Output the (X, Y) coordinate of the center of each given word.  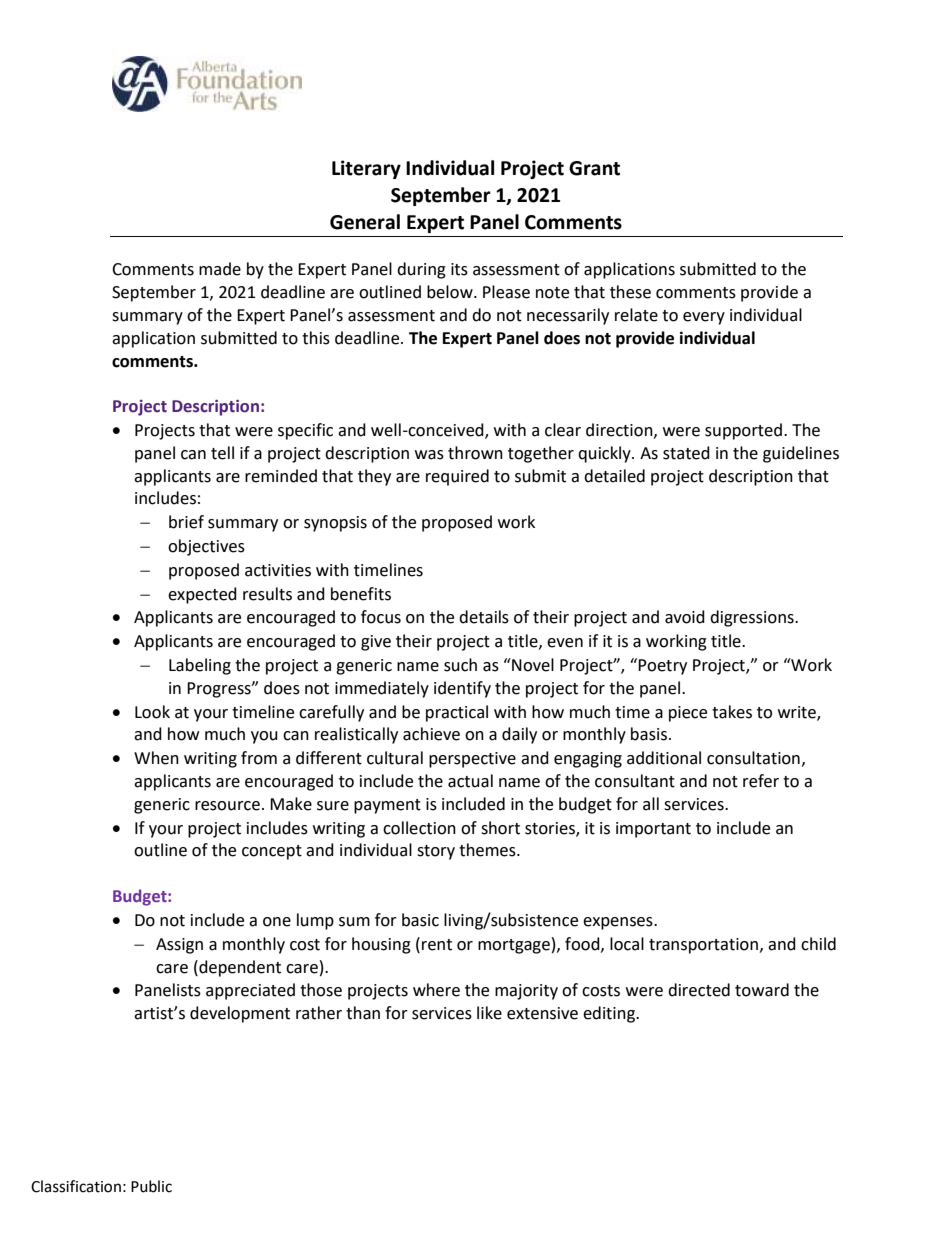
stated (686, 453)
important (653, 830)
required (457, 477)
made (220, 269)
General (365, 222)
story (436, 852)
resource (227, 806)
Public (151, 1186)
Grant (594, 168)
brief (186, 522)
